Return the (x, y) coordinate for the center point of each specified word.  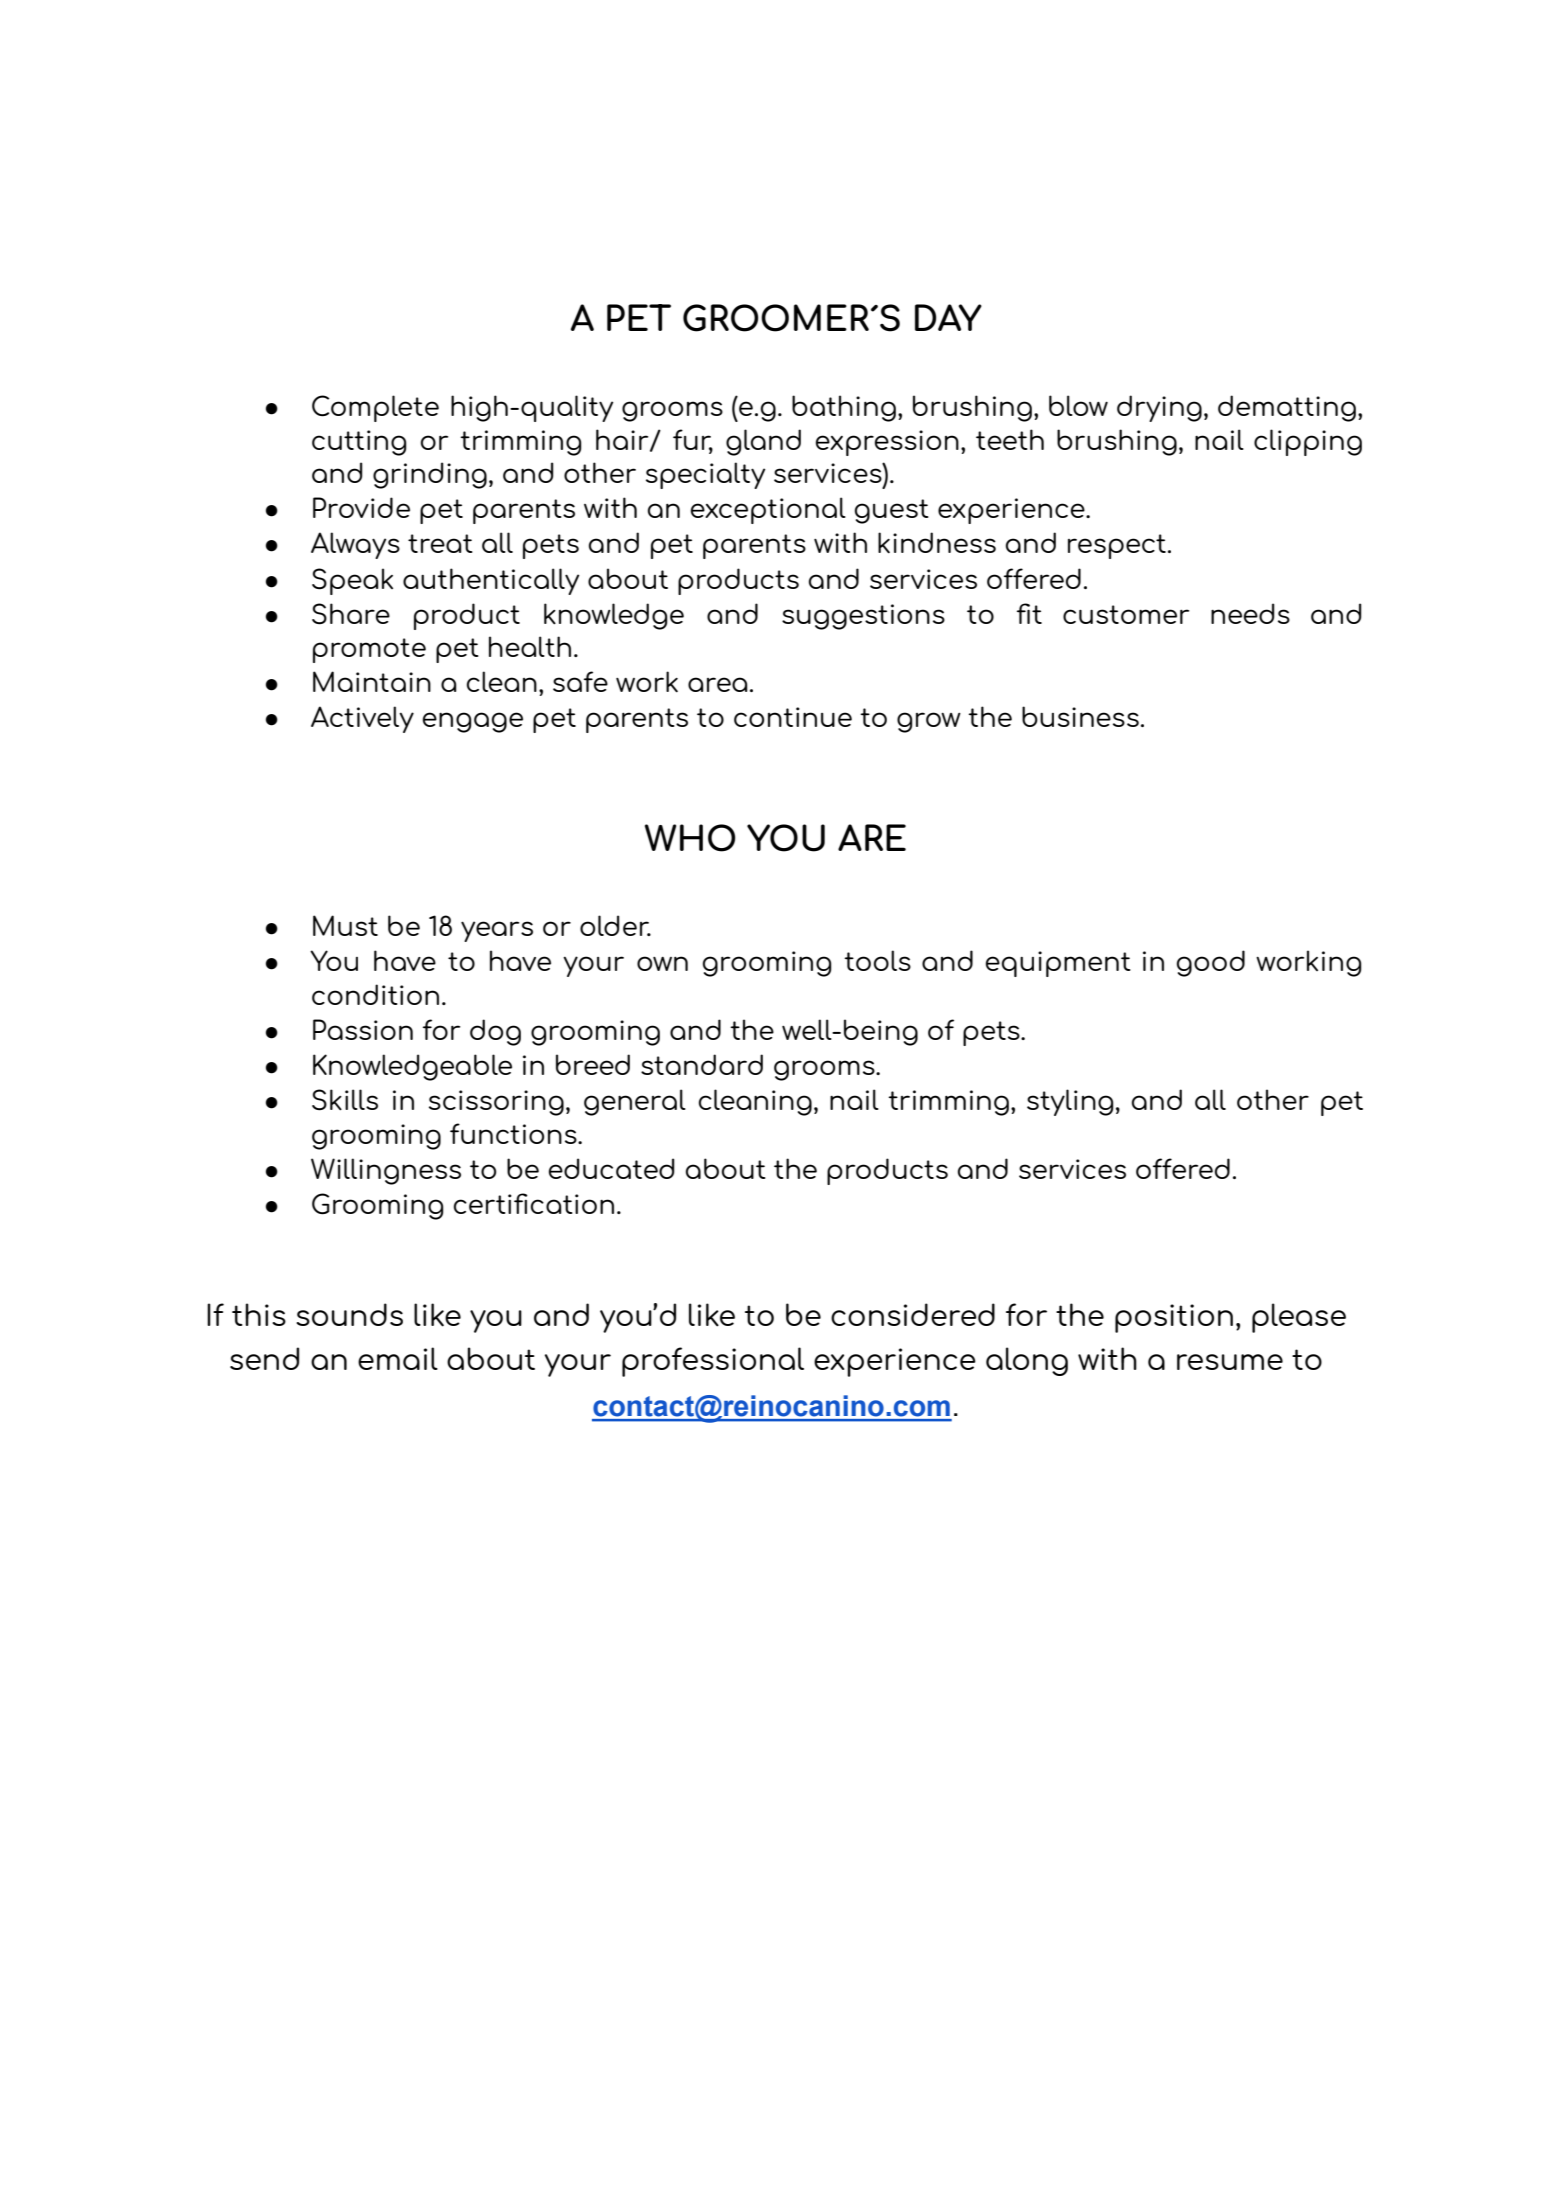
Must (345, 925)
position (1174, 1318)
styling (1070, 1102)
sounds (349, 1314)
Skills (345, 1100)
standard (702, 1064)
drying (1159, 408)
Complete (375, 408)
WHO (690, 838)
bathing (844, 408)
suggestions (863, 617)
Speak (352, 581)
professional (713, 1362)
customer (1126, 614)
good (1211, 963)
